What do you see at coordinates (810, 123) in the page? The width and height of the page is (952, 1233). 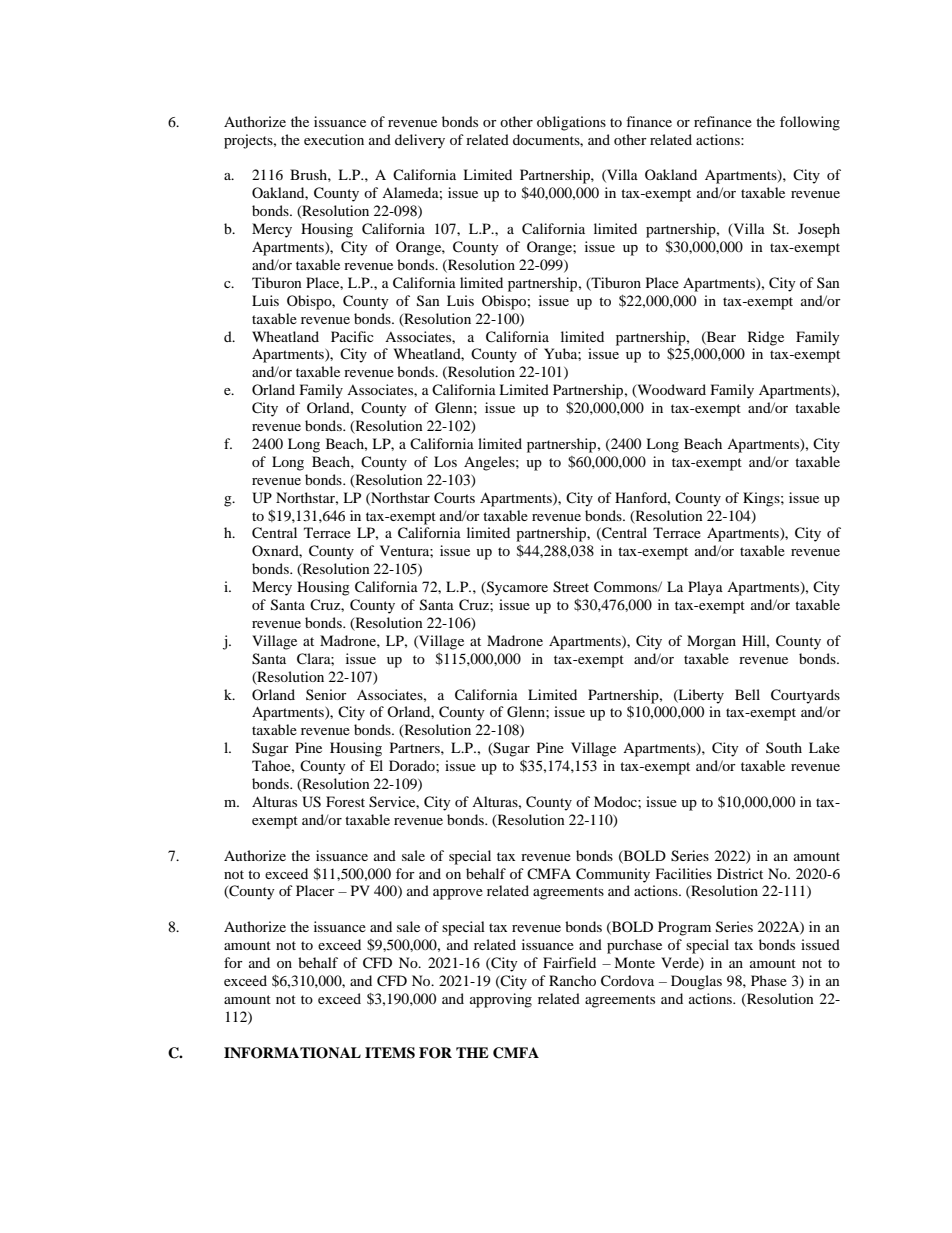 I see `following` at bounding box center [810, 123].
